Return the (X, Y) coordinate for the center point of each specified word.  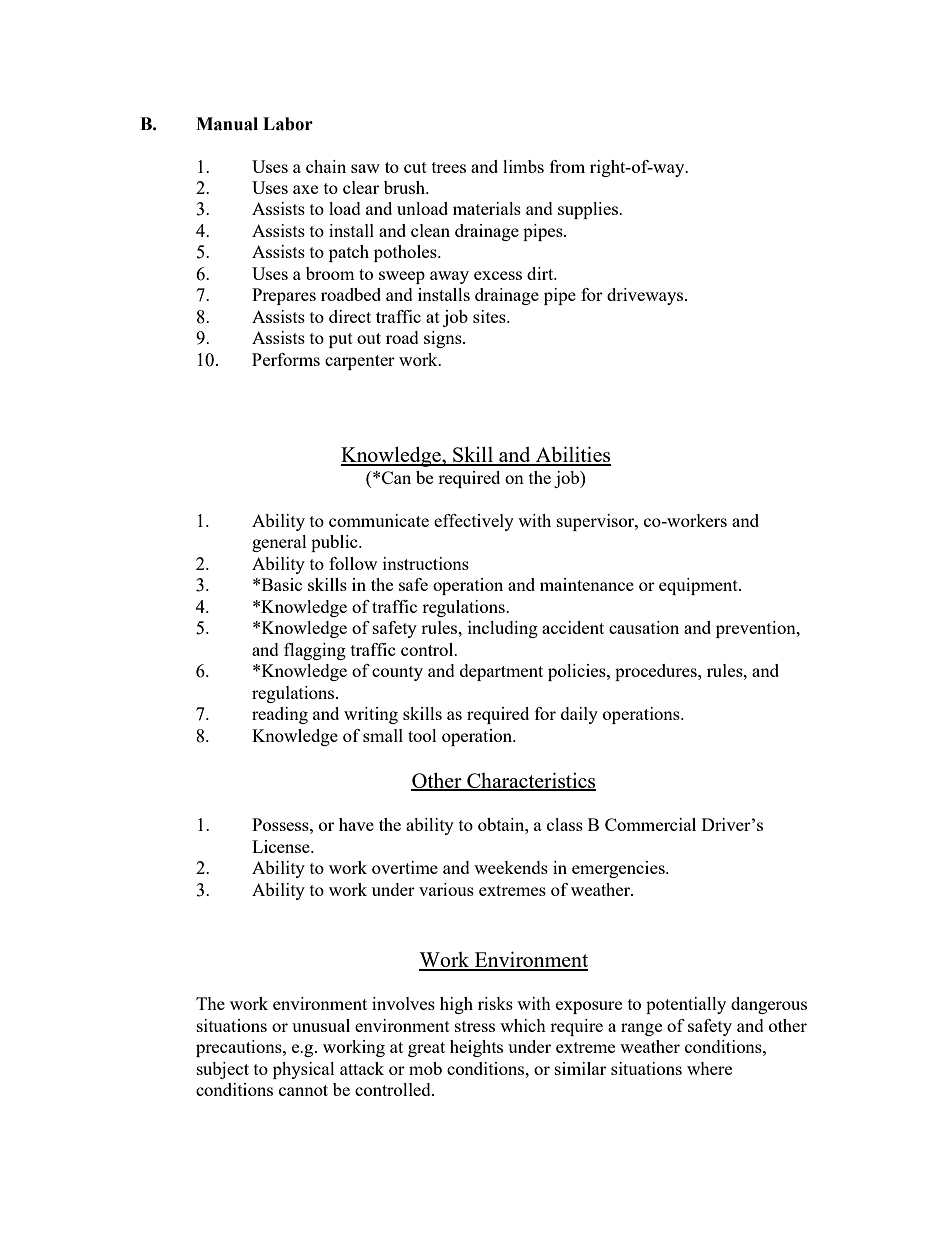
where (709, 1068)
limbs (523, 166)
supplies (589, 210)
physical (304, 1070)
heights (476, 1048)
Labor (288, 124)
